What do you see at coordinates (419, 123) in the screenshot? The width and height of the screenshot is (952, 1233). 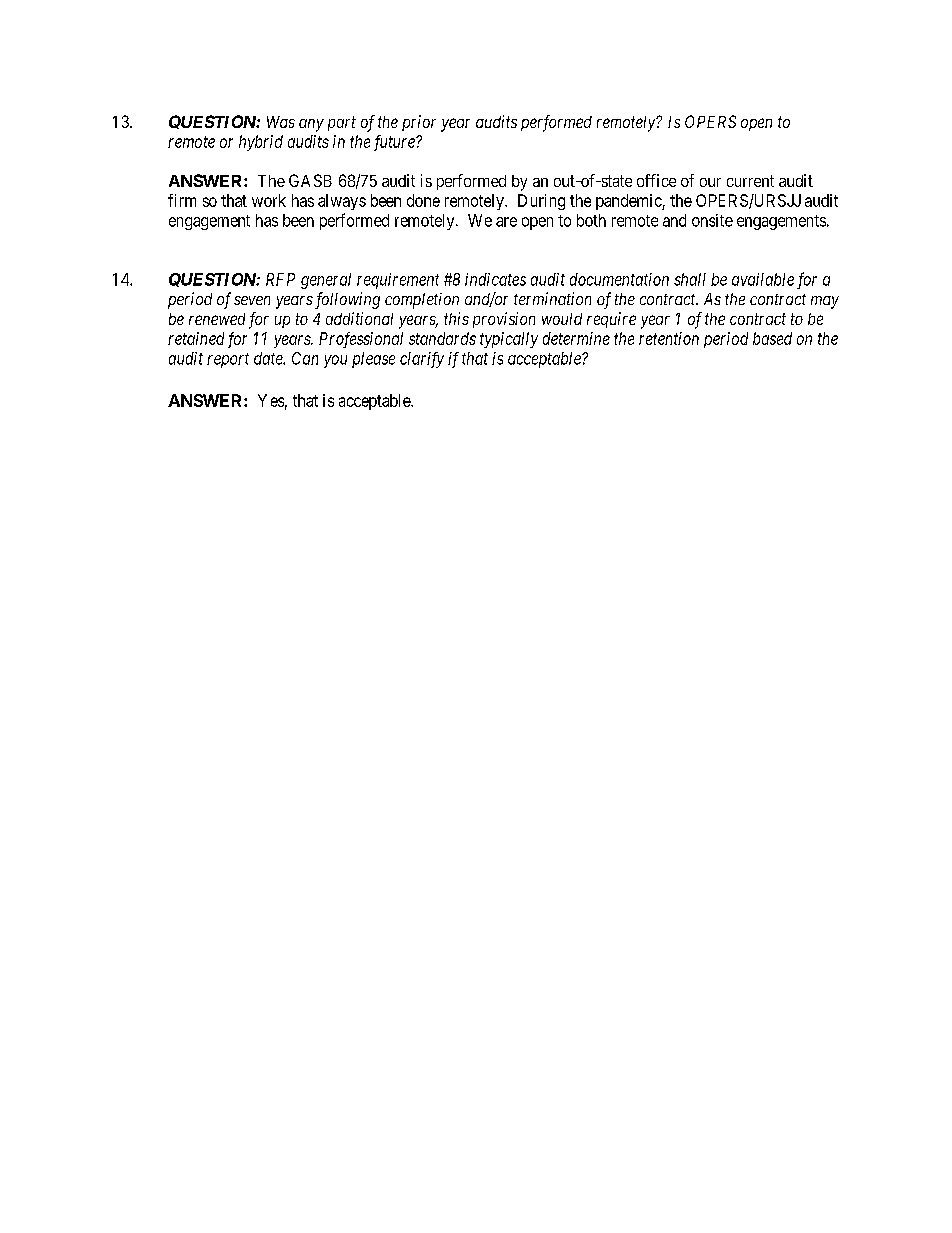 I see `prior` at bounding box center [419, 123].
